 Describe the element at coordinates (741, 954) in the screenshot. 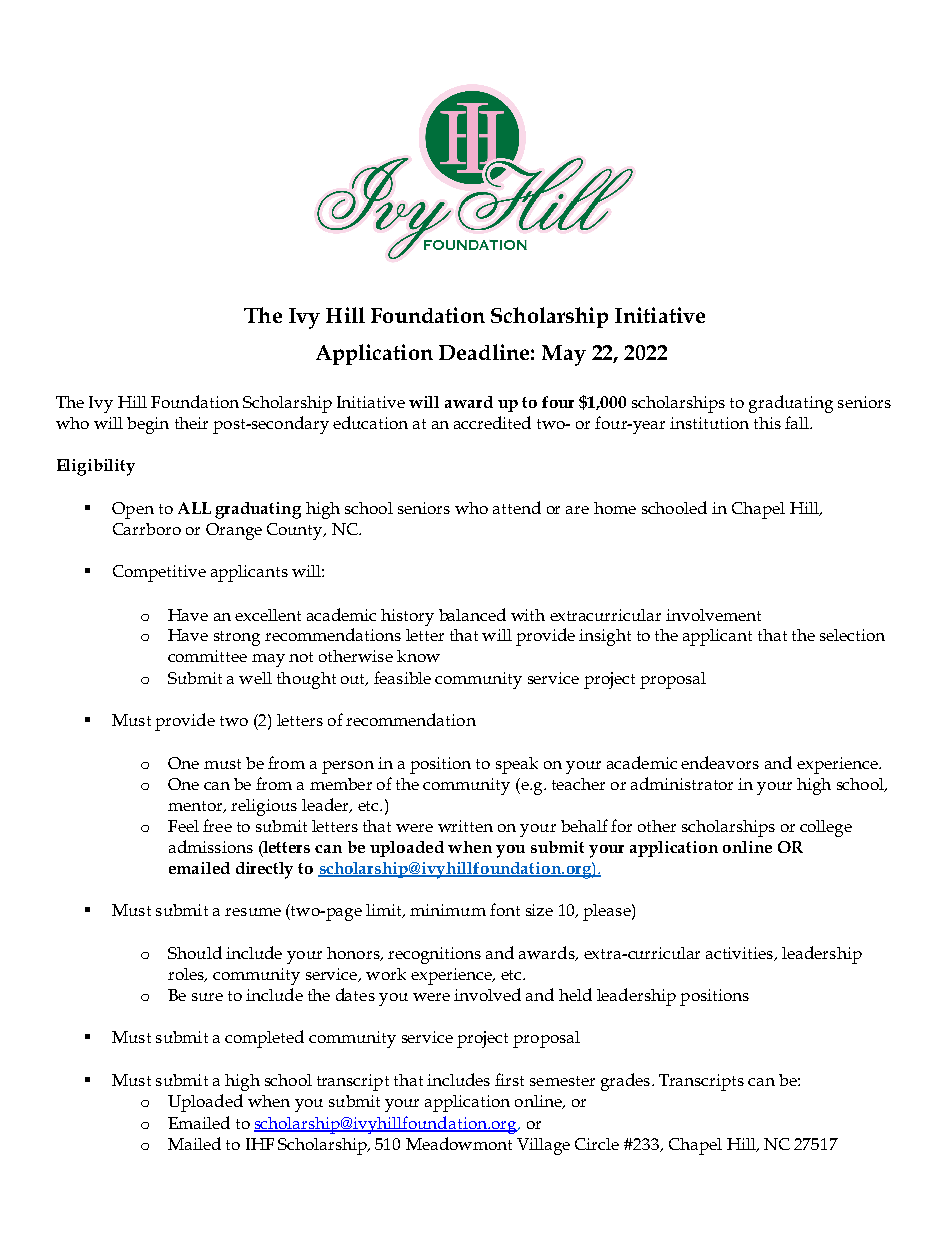

I see `activities` at that location.
